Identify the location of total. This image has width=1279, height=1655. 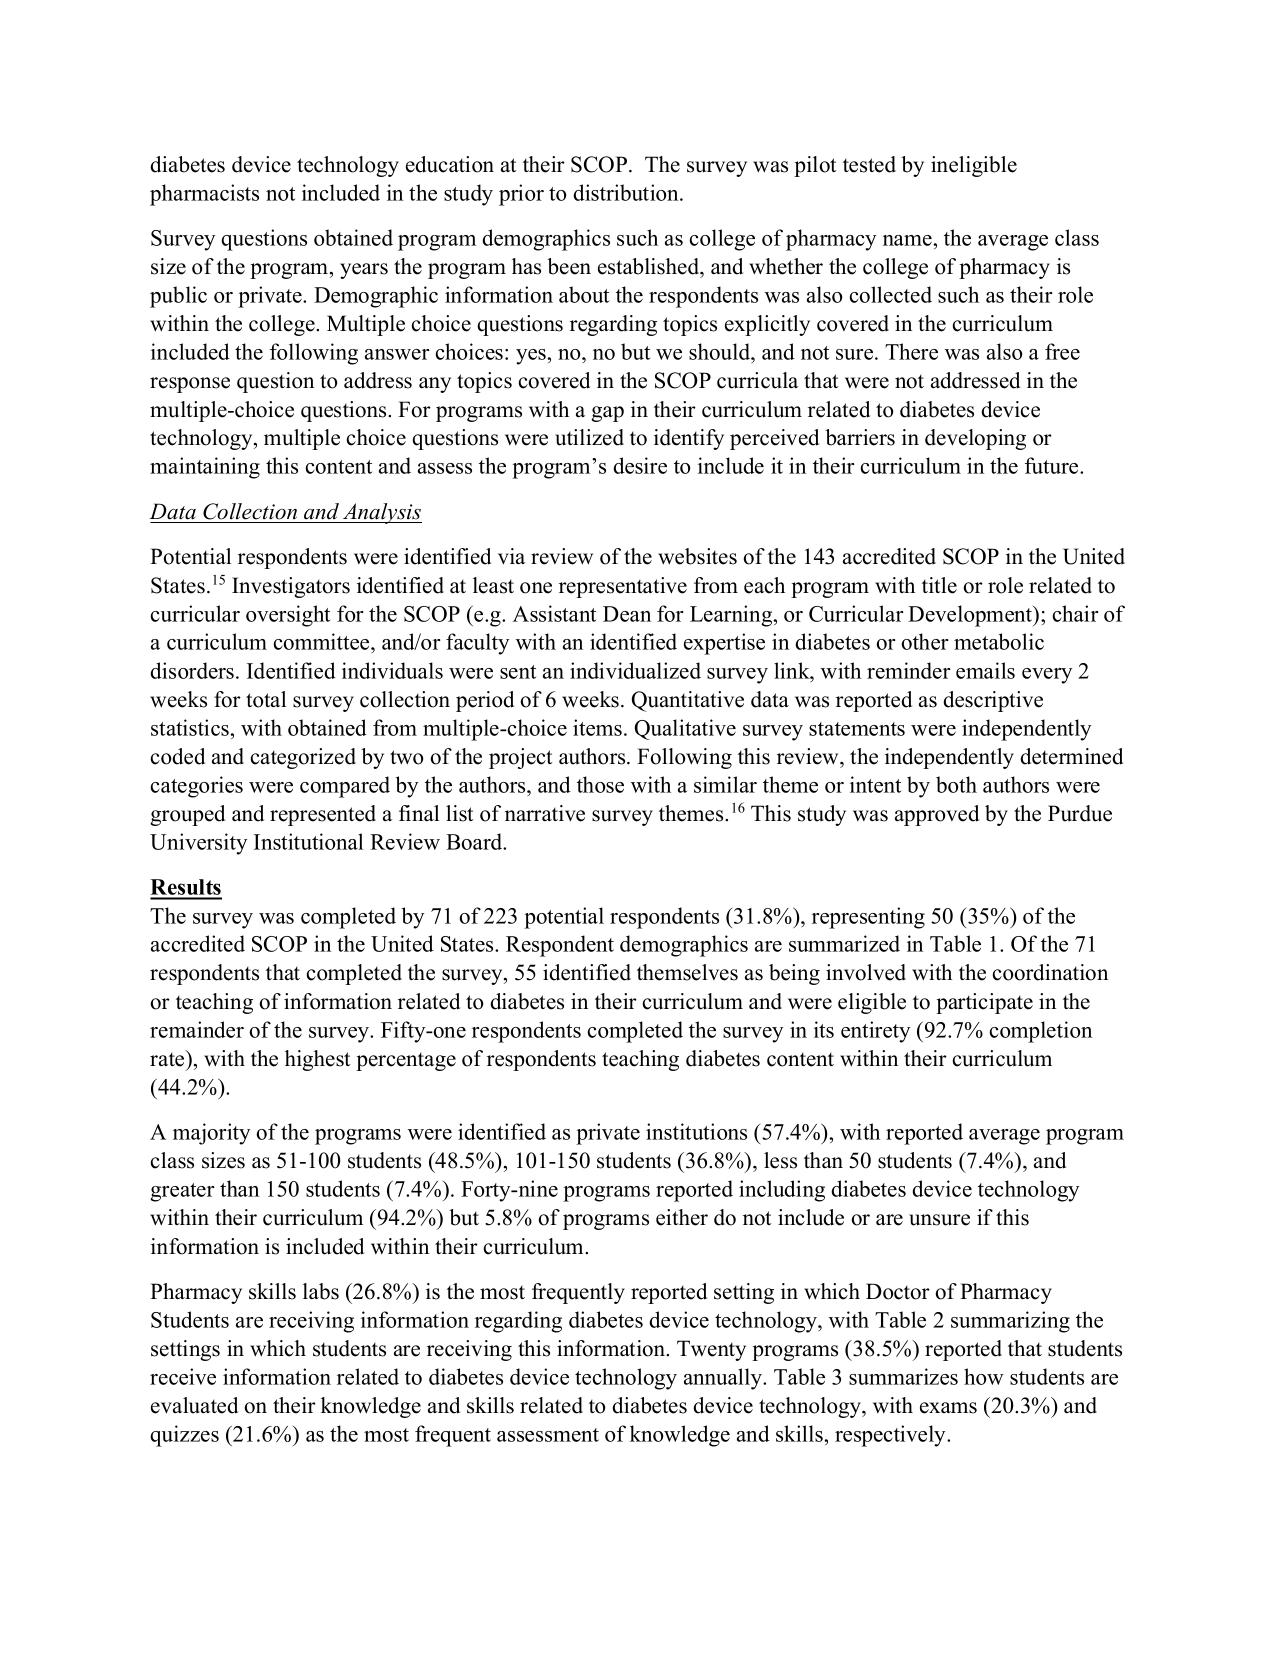
(266, 699).
